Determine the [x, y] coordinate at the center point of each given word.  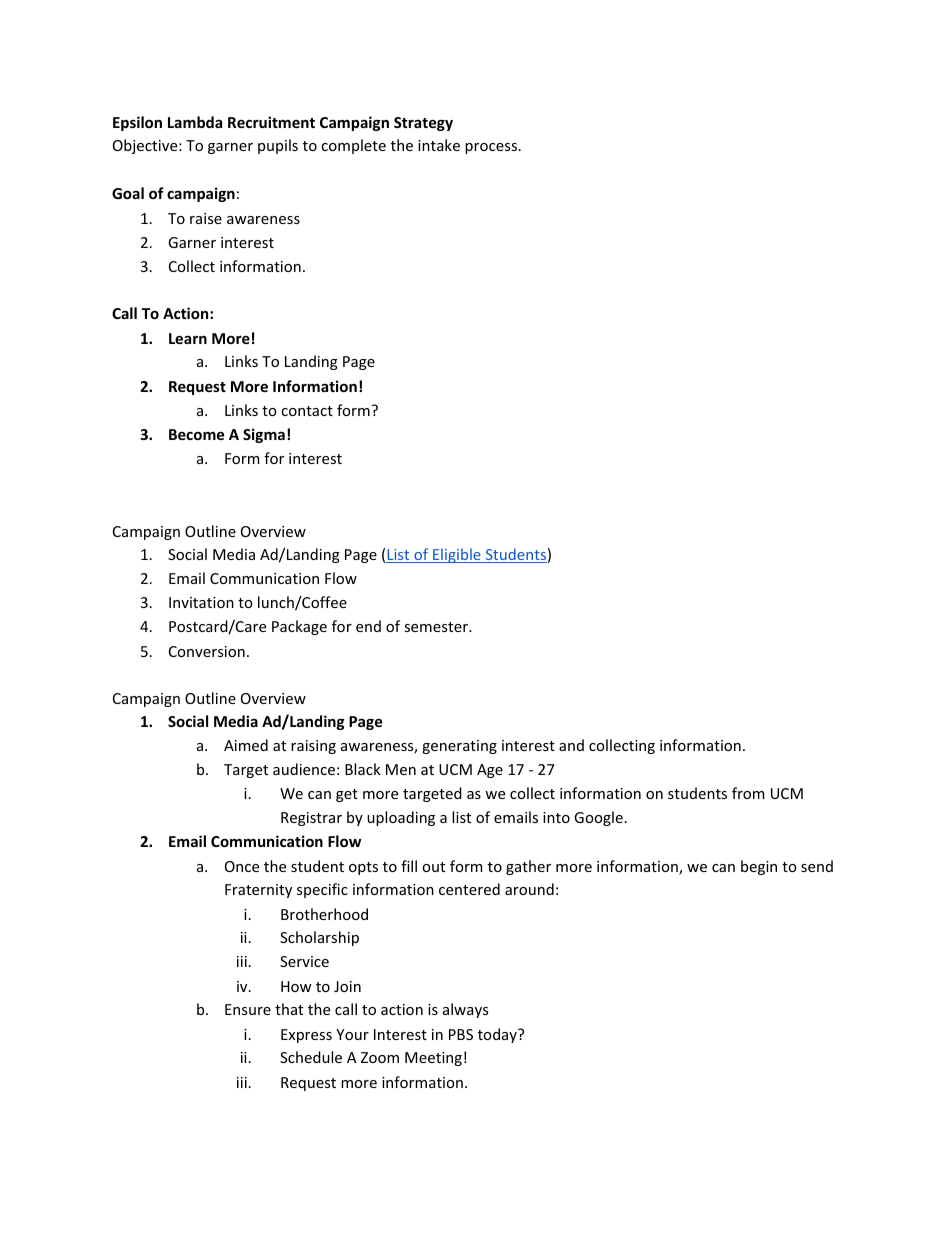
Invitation [201, 602]
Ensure [248, 1009]
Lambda [195, 122]
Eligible [457, 555]
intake [439, 145]
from [748, 793]
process [491, 148]
